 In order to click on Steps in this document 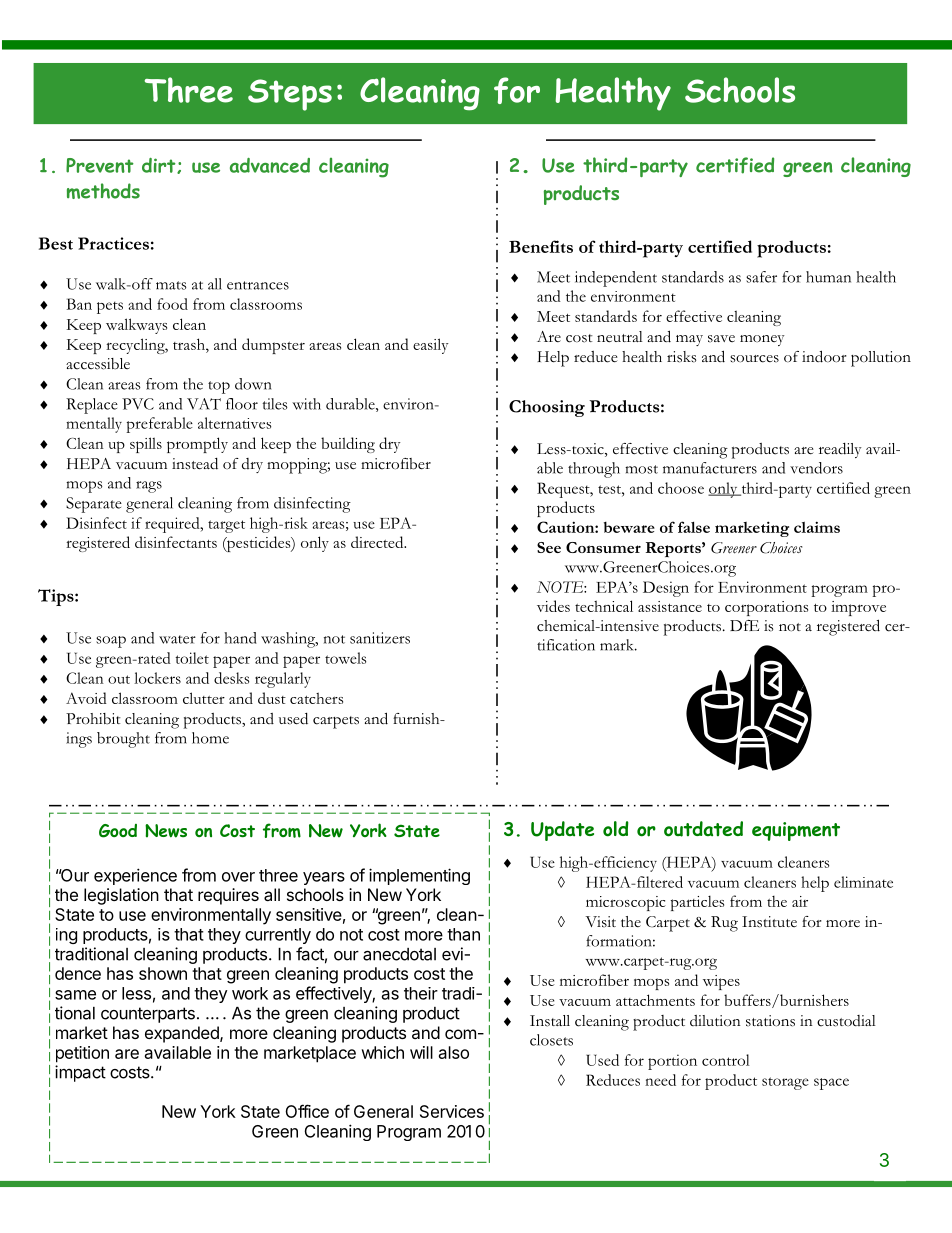, I will do `click(290, 95)`.
